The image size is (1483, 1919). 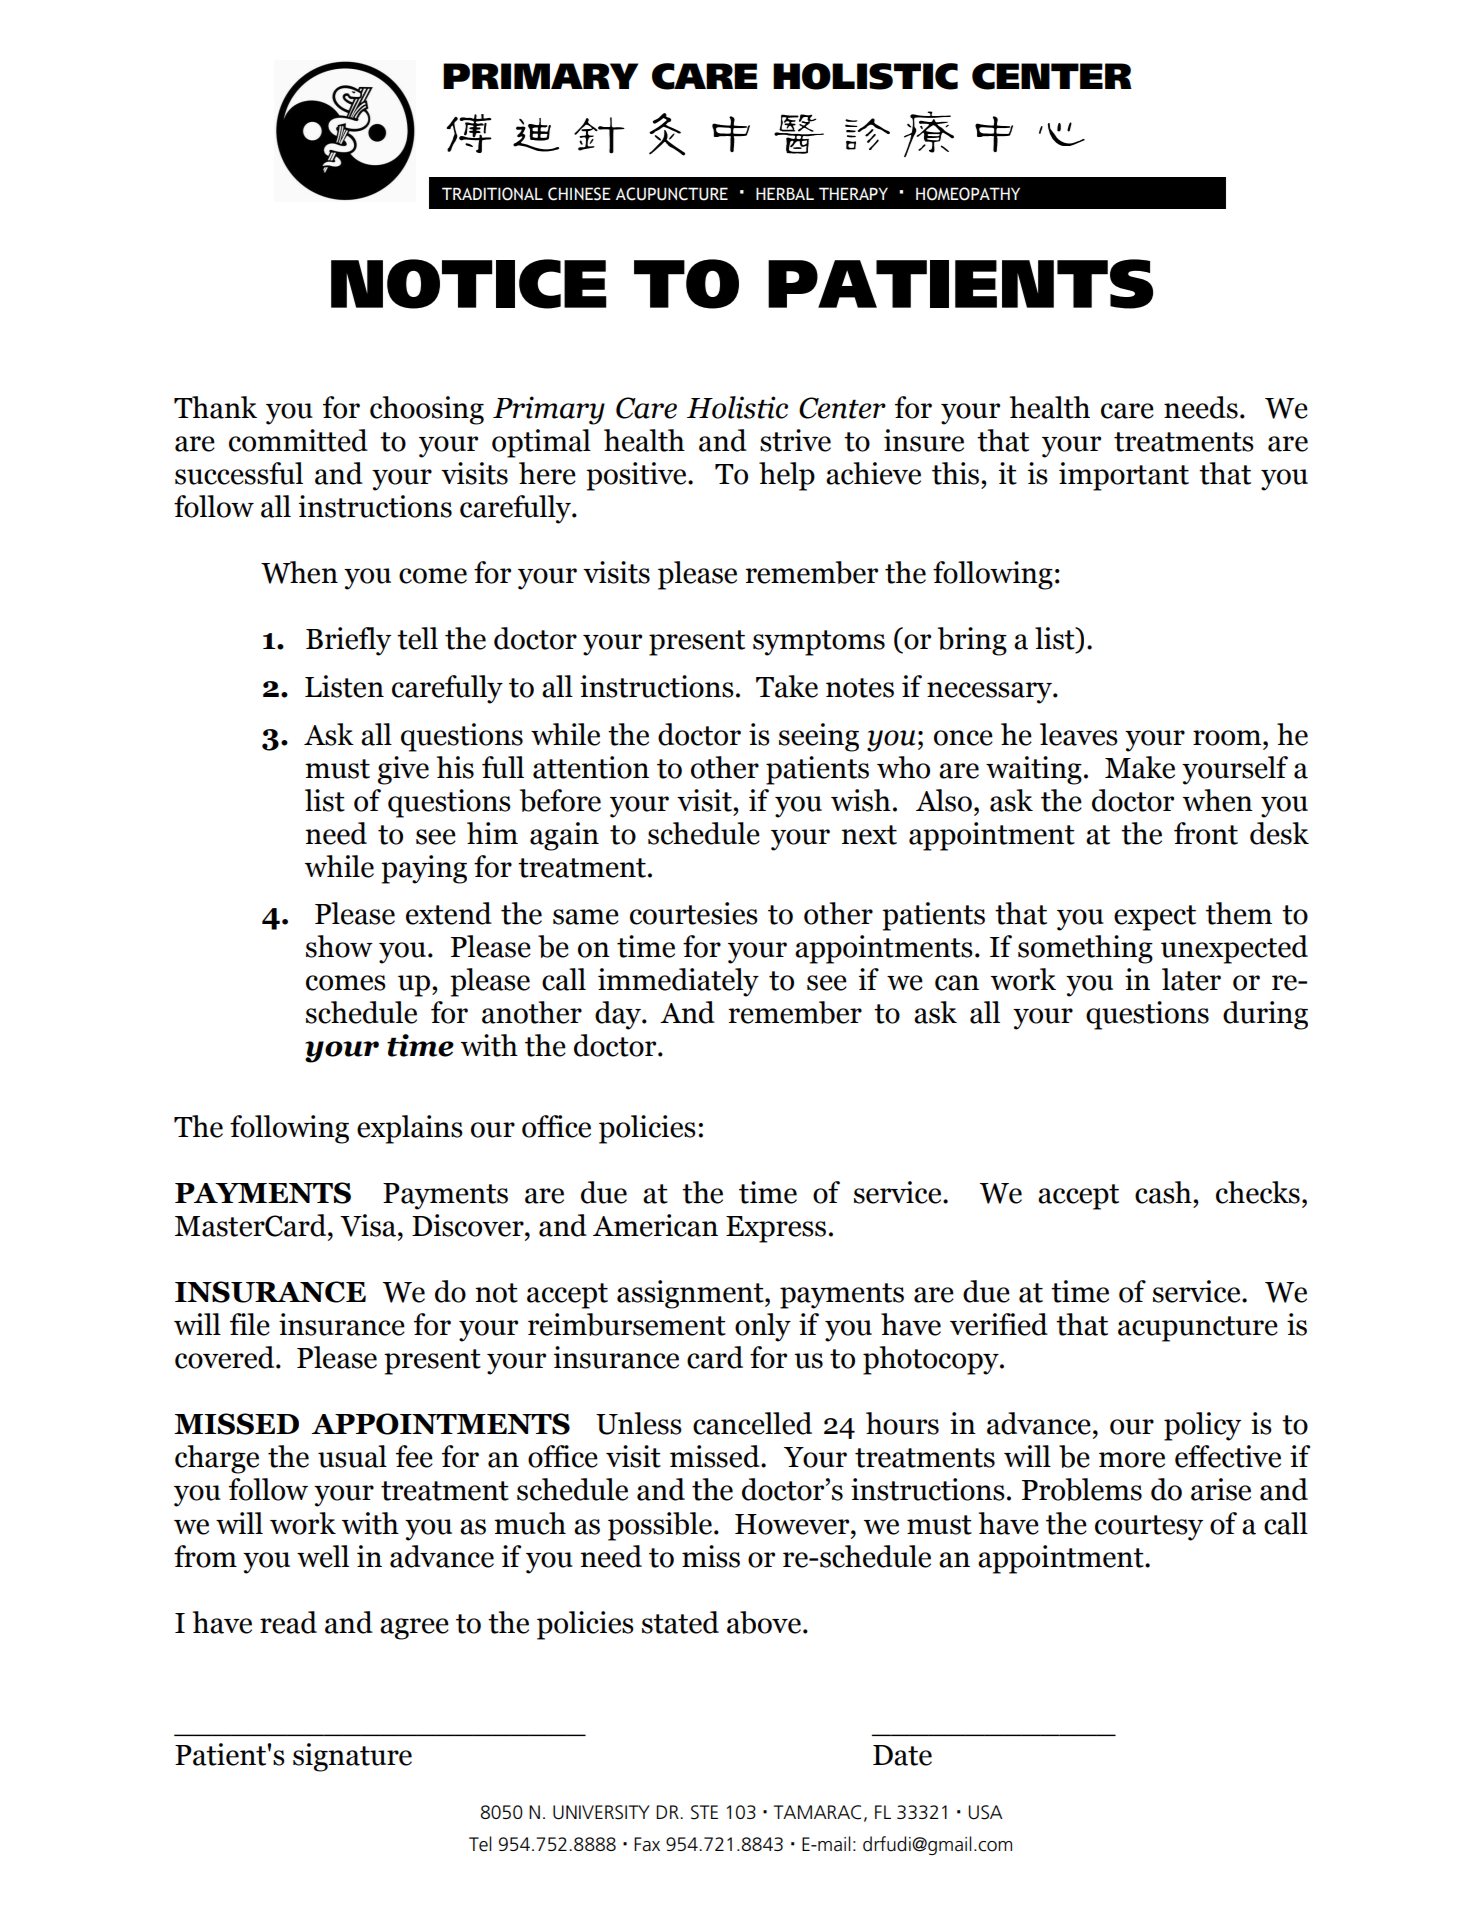 What do you see at coordinates (1191, 979) in the document?
I see `later` at bounding box center [1191, 979].
